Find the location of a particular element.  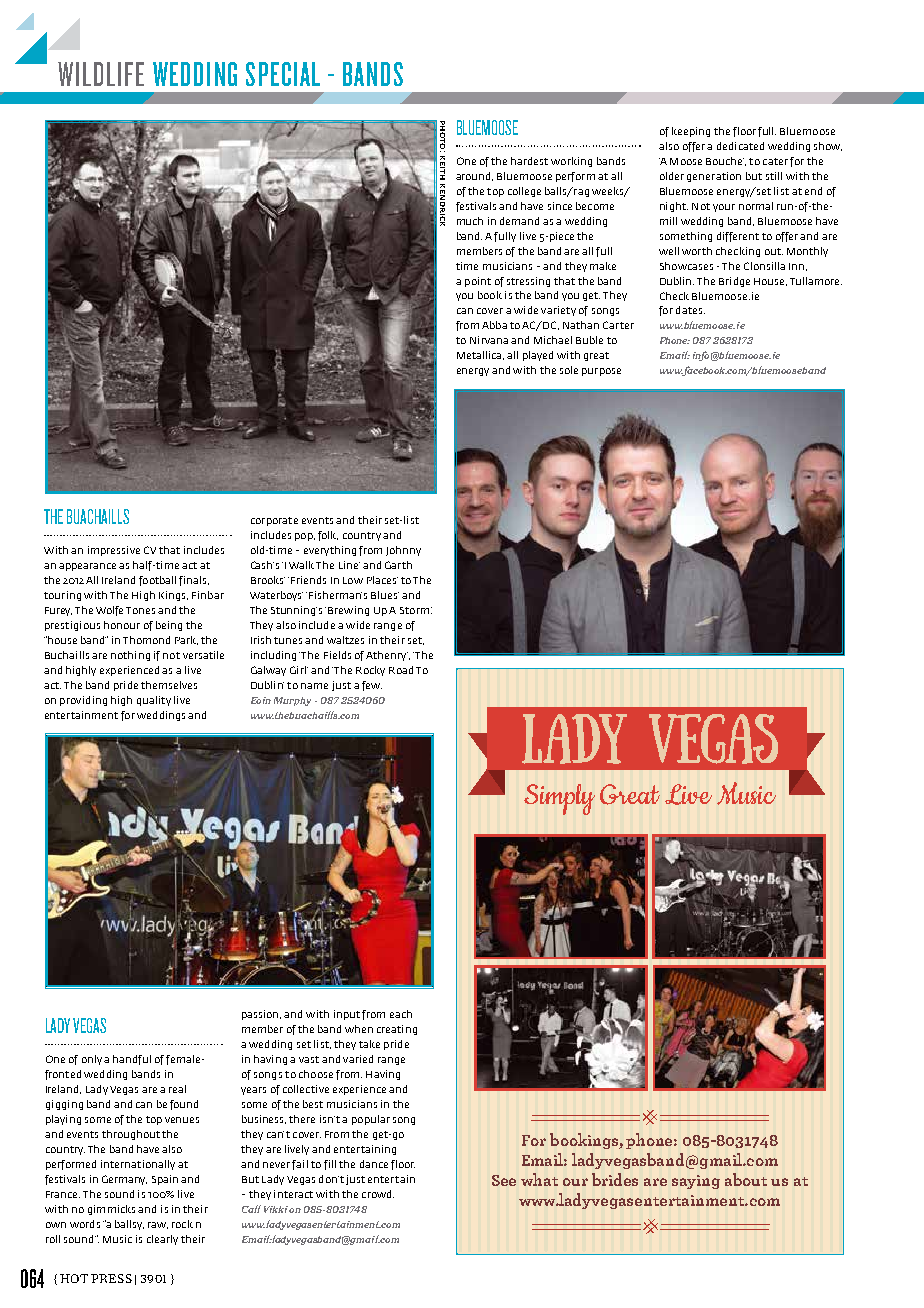

Johnny is located at coordinates (403, 551).
